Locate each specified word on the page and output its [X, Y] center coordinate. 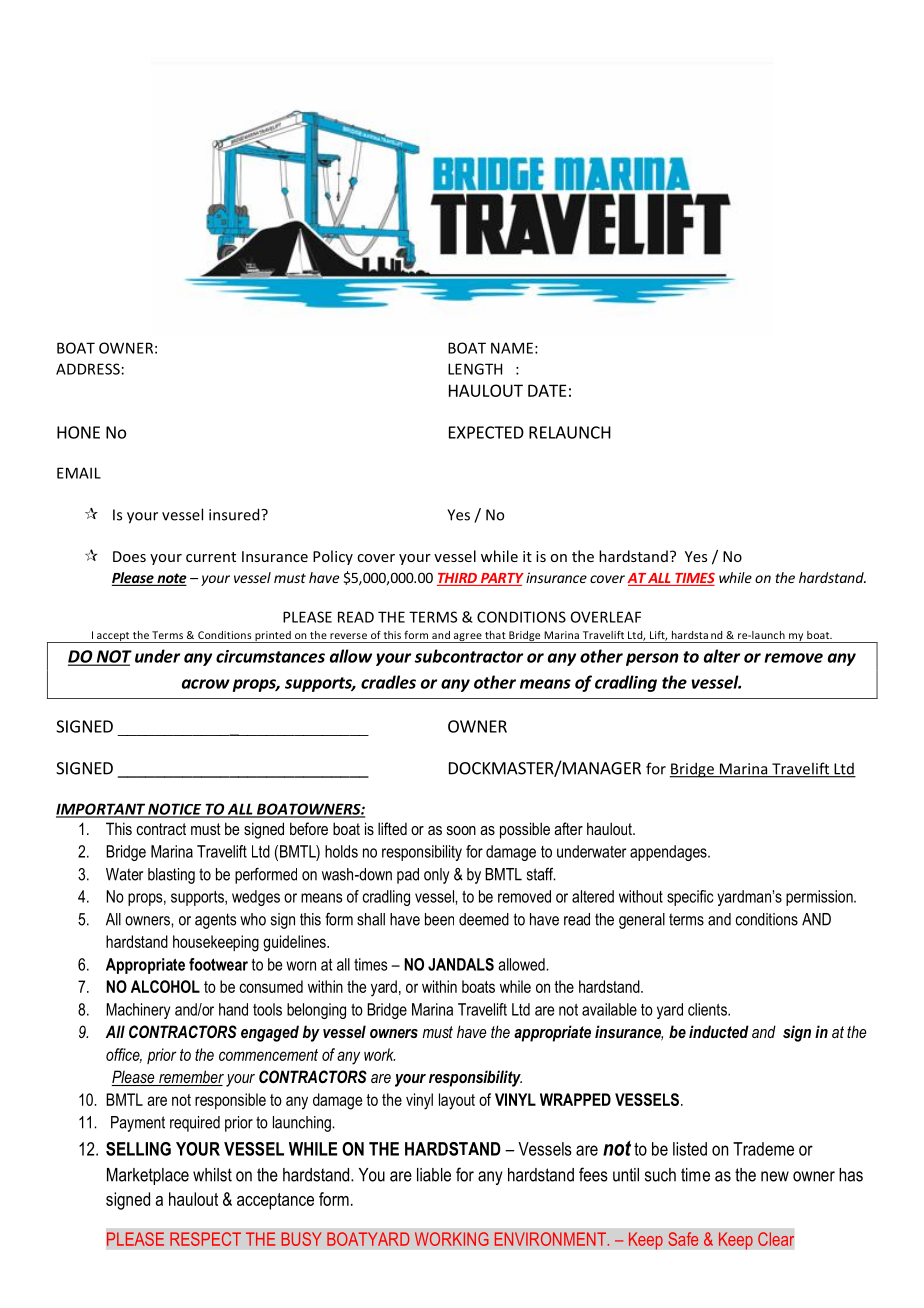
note [171, 579]
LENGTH [475, 369]
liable [434, 1175]
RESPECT [205, 1239]
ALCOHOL [165, 986]
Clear [776, 1239]
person [652, 659]
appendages [669, 853]
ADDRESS [88, 369]
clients [708, 1009]
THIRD [457, 578]
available [609, 1009]
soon [461, 830]
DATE [547, 390]
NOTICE [175, 810]
